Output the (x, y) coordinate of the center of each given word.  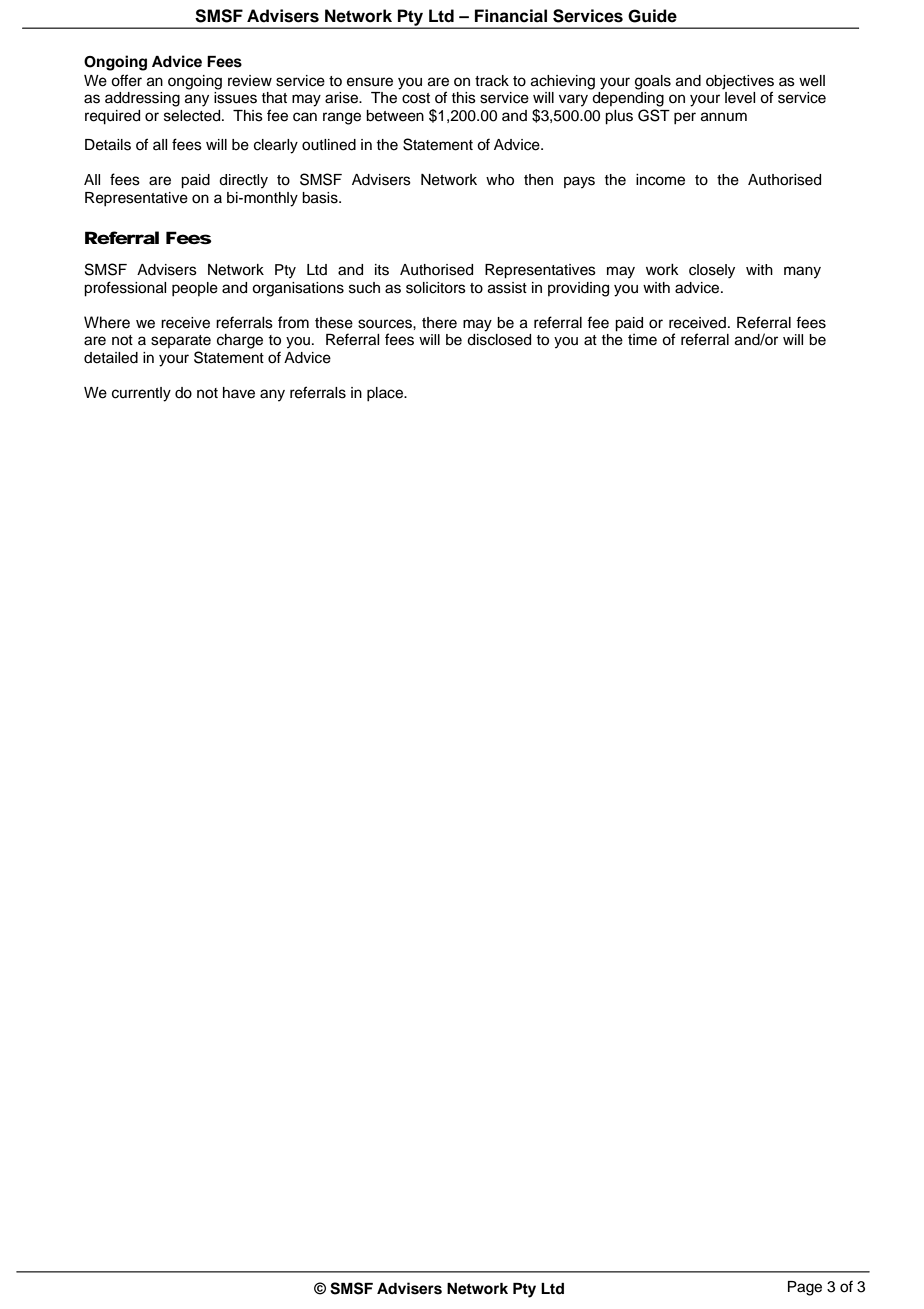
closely (712, 271)
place (386, 394)
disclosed (499, 340)
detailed (111, 358)
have (239, 393)
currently (141, 394)
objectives (740, 82)
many (802, 272)
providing (578, 289)
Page (805, 1288)
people (195, 289)
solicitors (436, 288)
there (439, 323)
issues (235, 98)
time (642, 340)
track (492, 81)
